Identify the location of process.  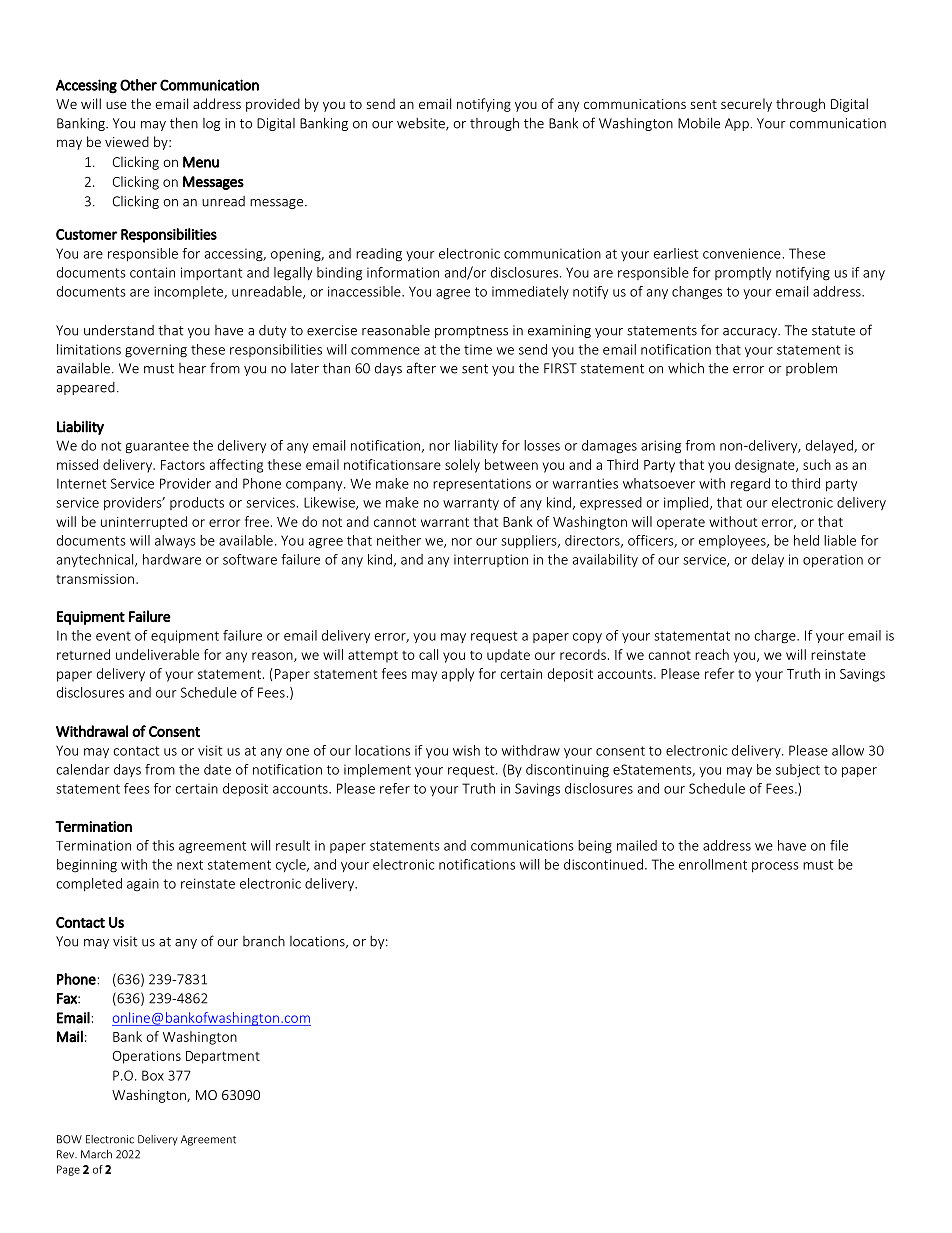
(775, 867).
